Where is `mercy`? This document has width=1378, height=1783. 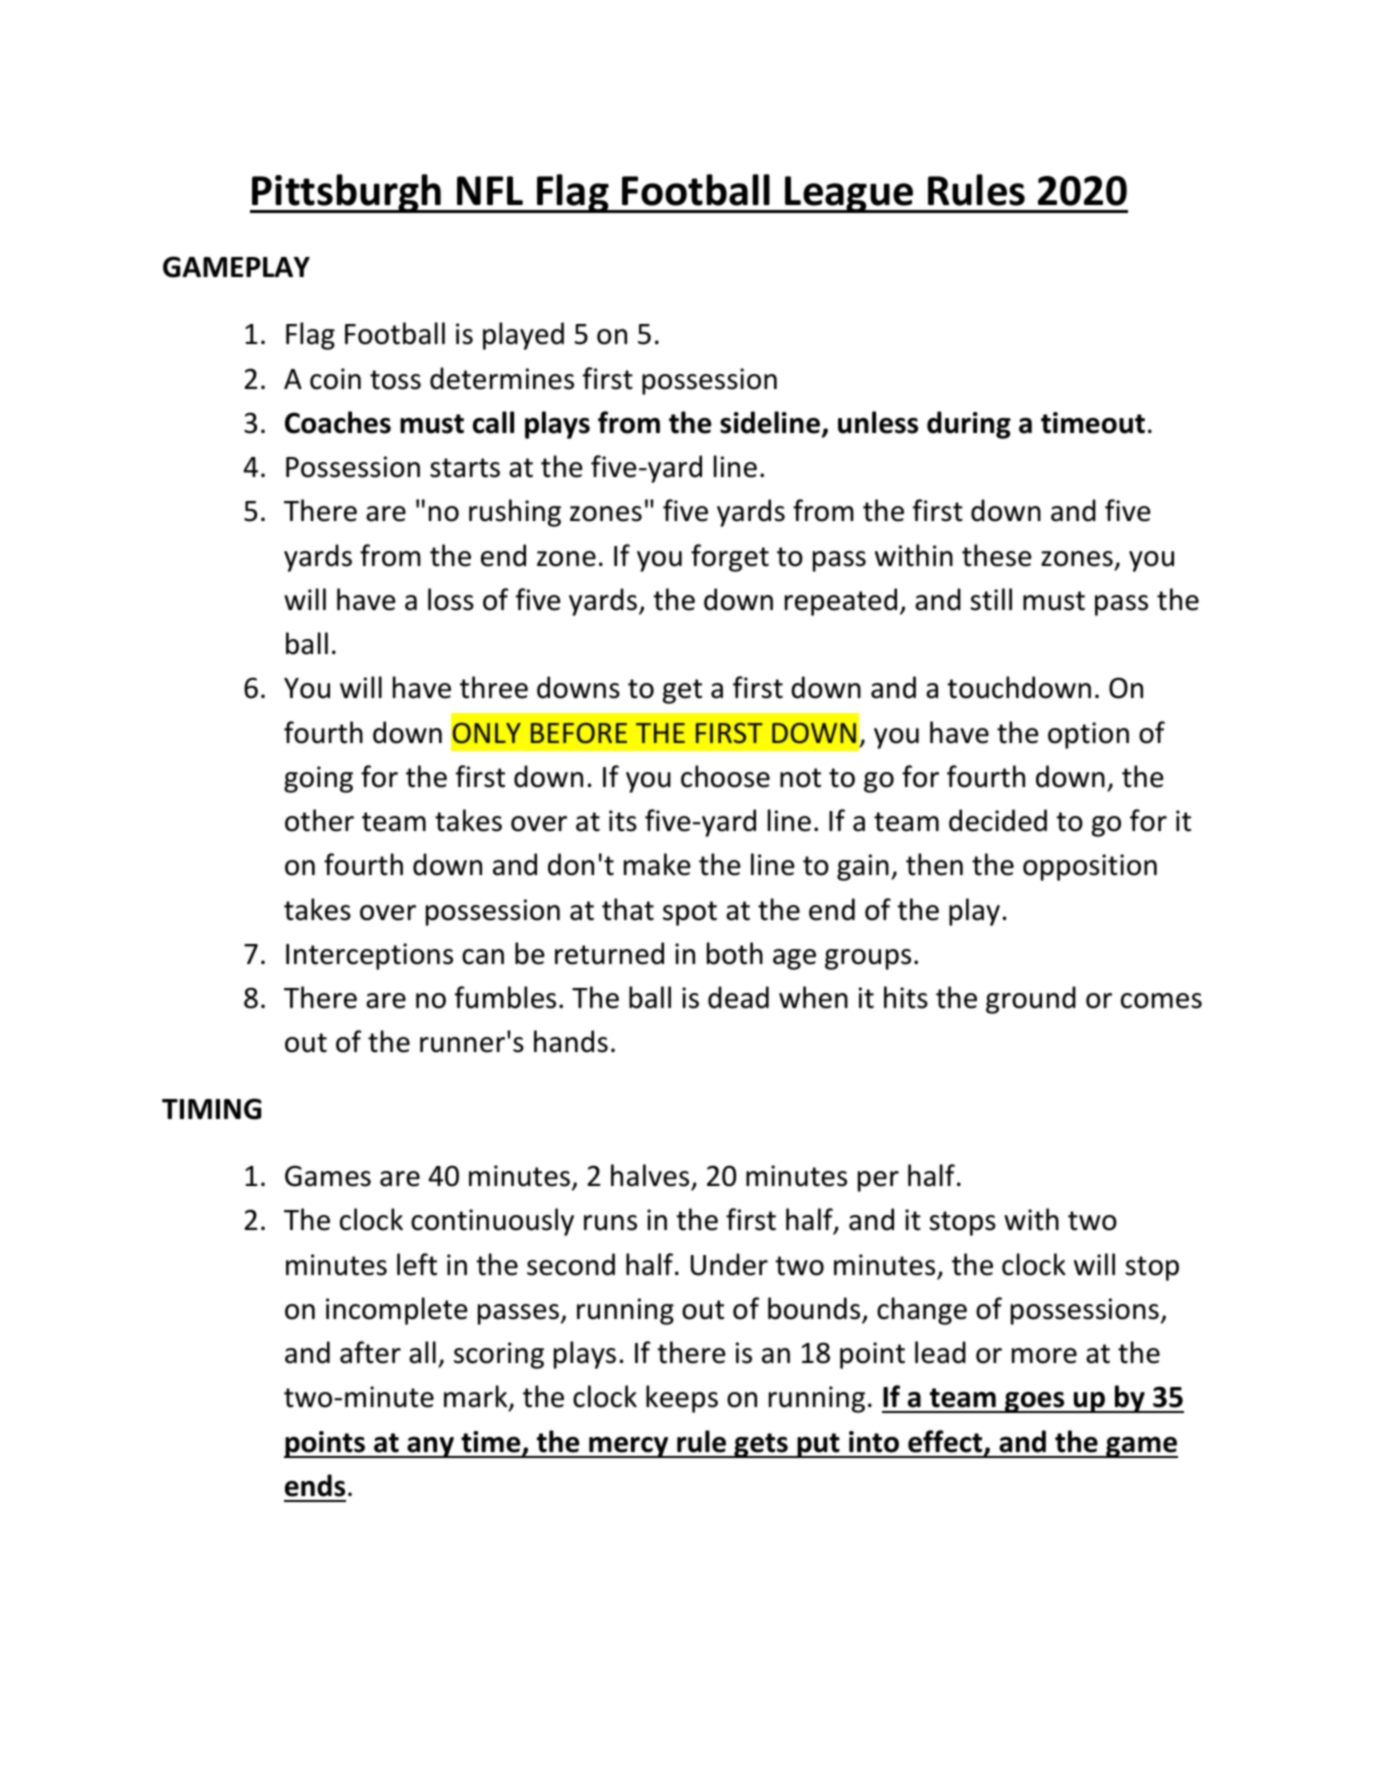
mercy is located at coordinates (629, 1447).
